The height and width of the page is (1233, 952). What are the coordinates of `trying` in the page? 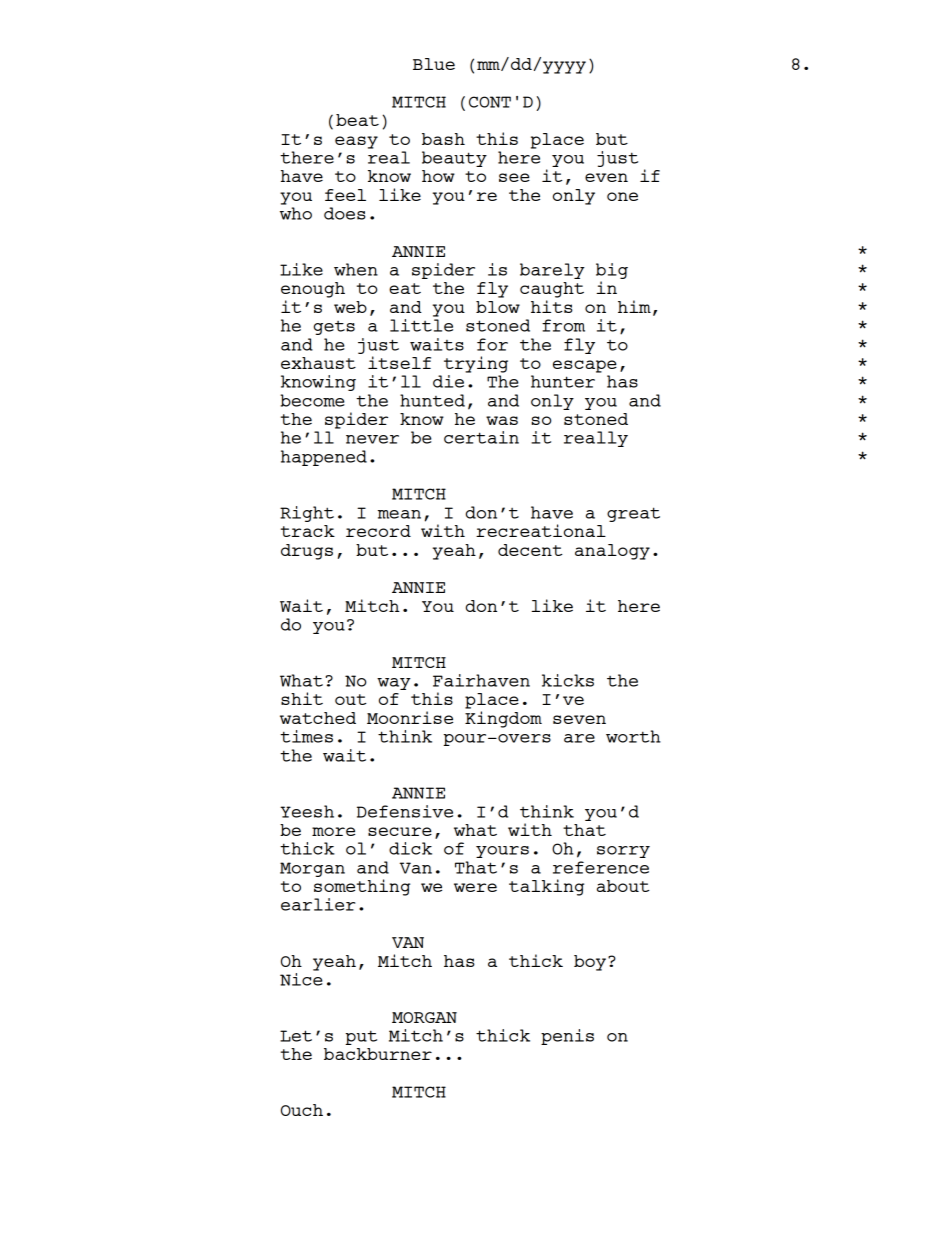 It's located at (476, 364).
